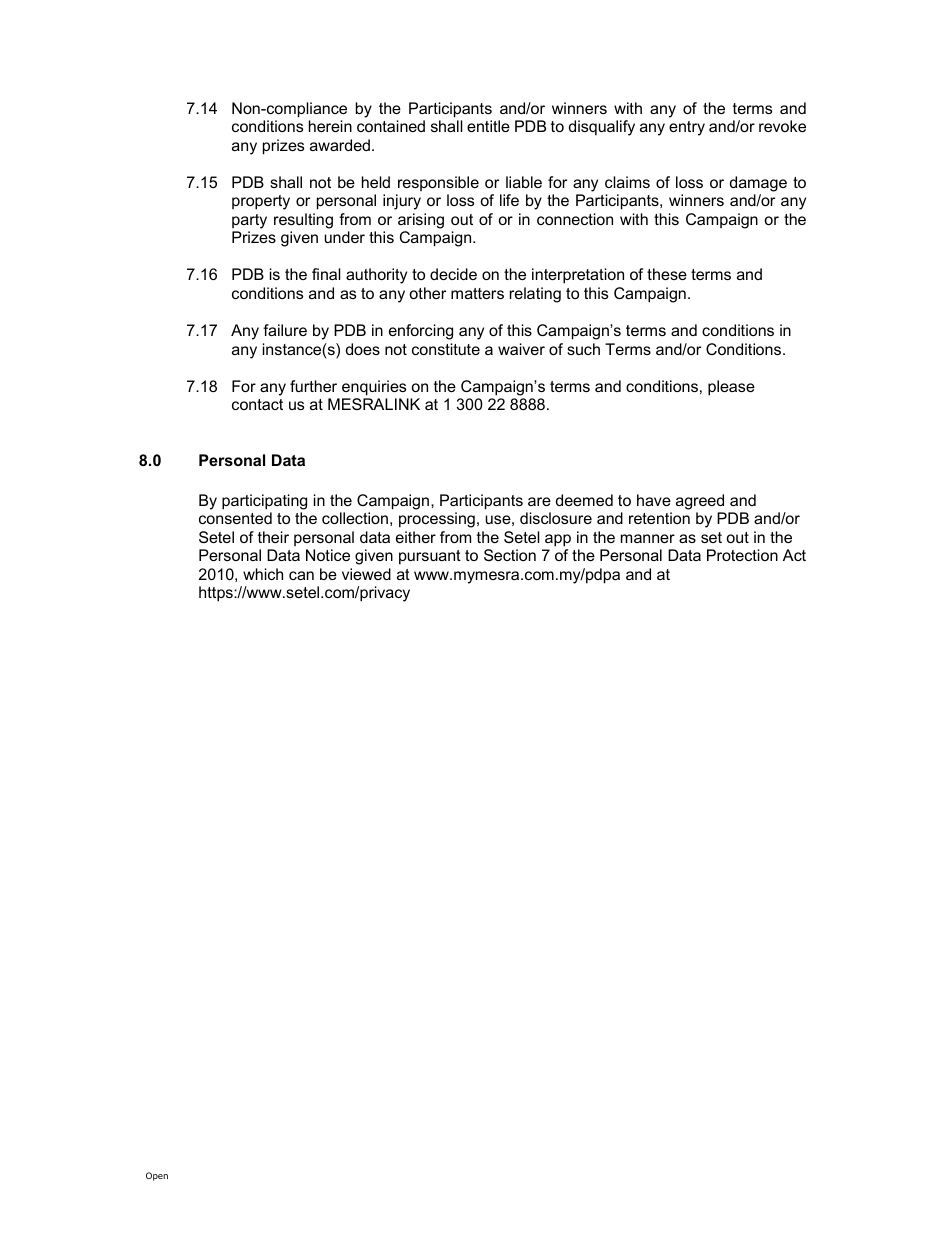 Image resolution: width=952 pixels, height=1233 pixels. What do you see at coordinates (430, 557) in the screenshot?
I see `pursuant` at bounding box center [430, 557].
